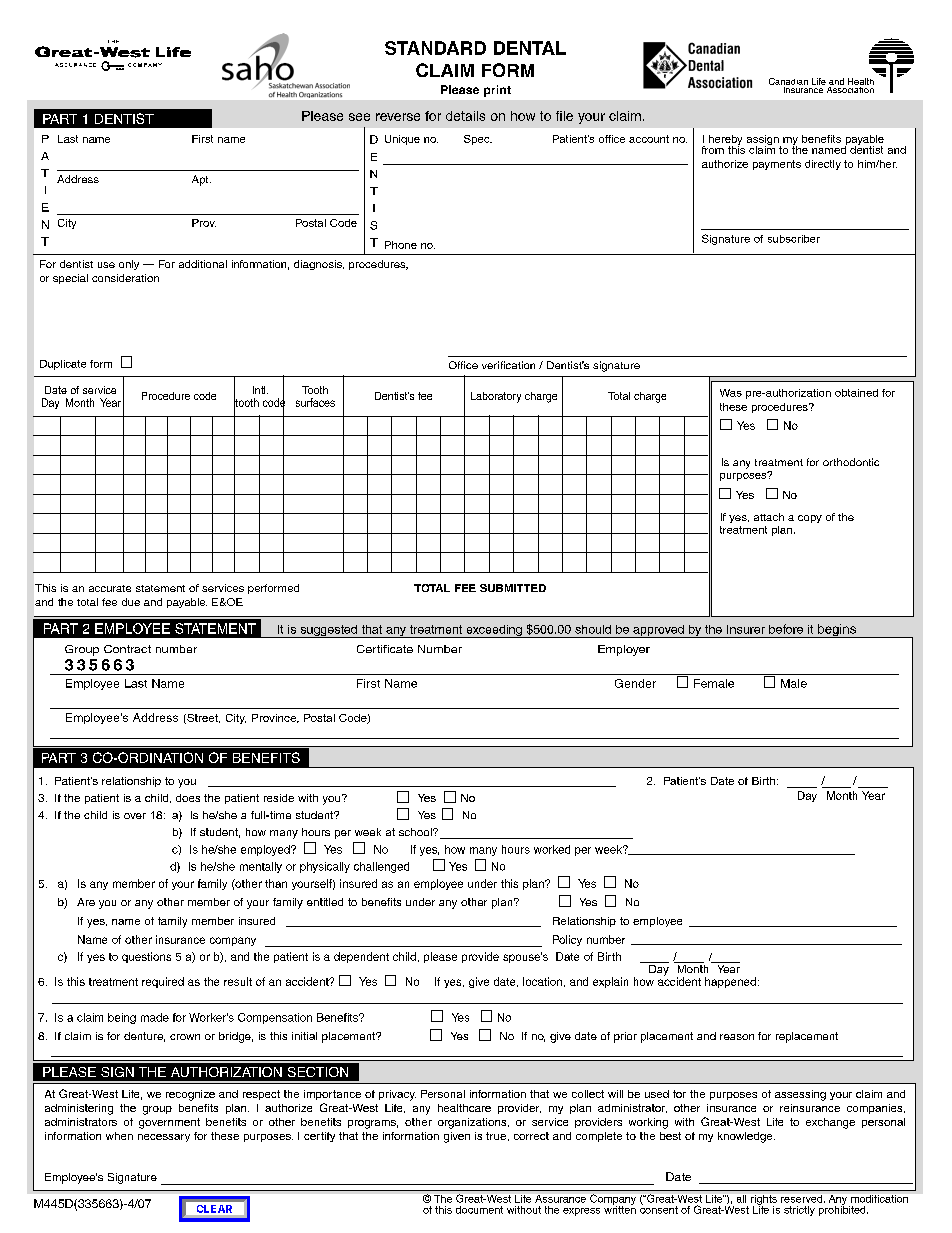 The image size is (952, 1233). What do you see at coordinates (164, 1138) in the screenshot?
I see `necessary` at bounding box center [164, 1138].
